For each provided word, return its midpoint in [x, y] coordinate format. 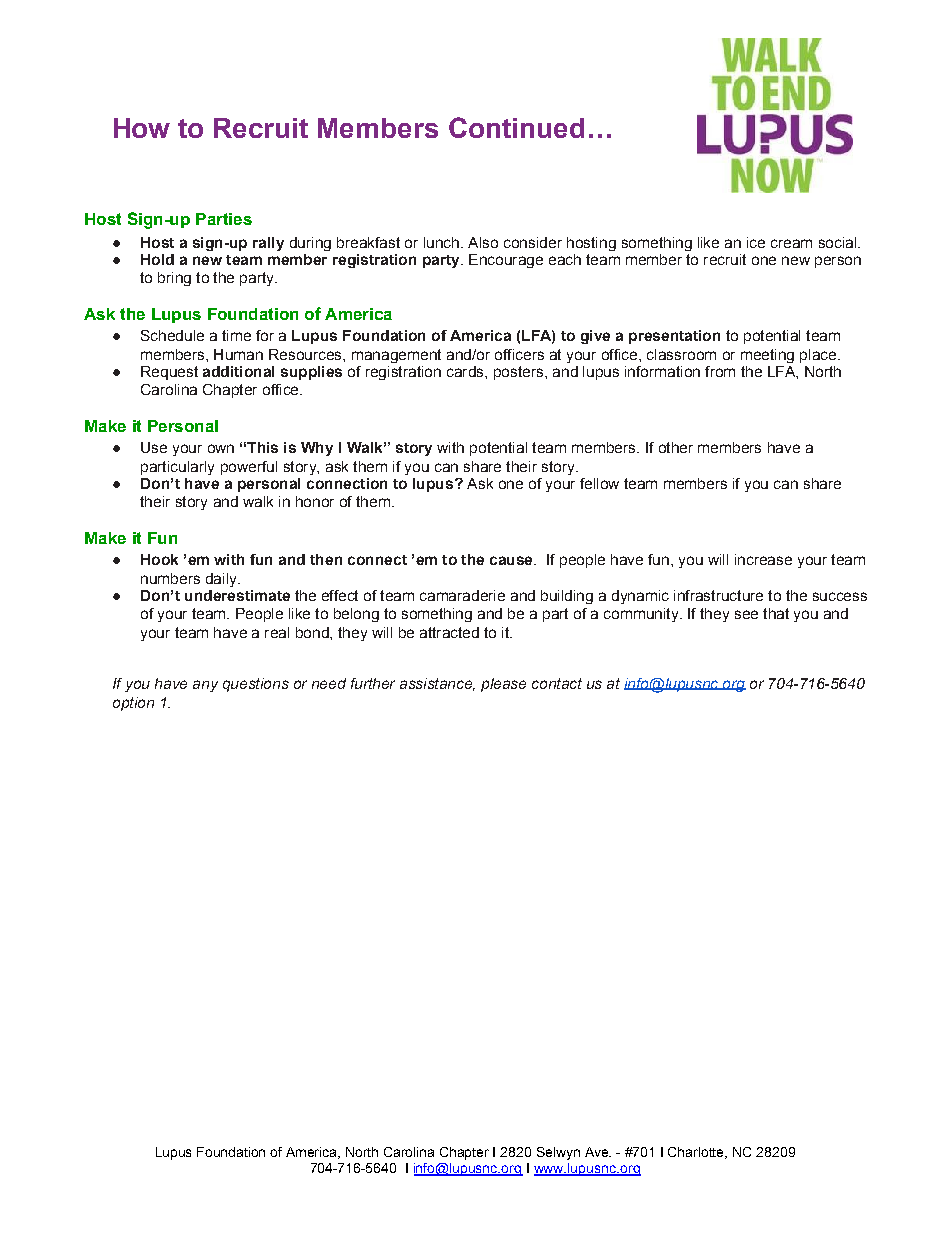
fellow [599, 483]
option [133, 704]
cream [791, 243]
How [142, 128]
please [503, 685]
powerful [249, 468]
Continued [516, 127]
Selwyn [558, 1153]
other [676, 447]
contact [557, 683]
